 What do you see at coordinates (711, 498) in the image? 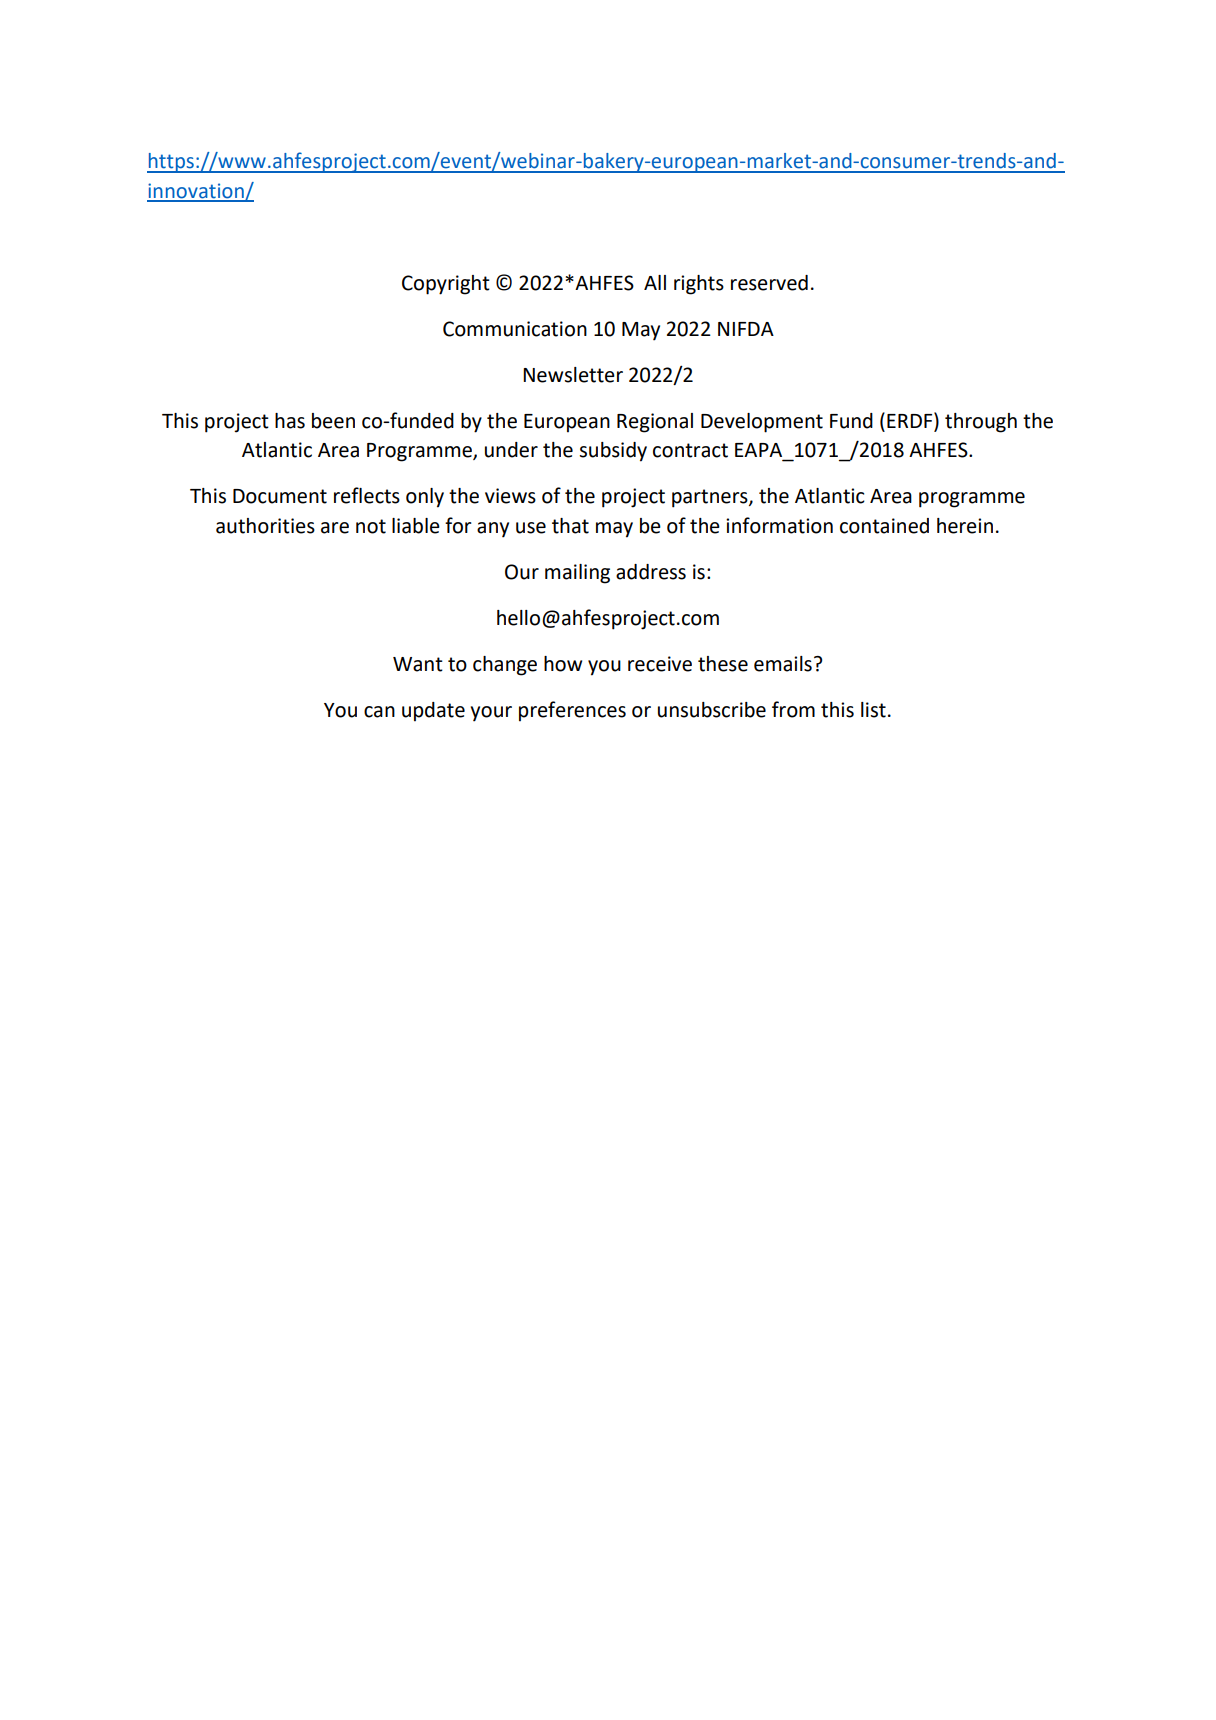
I see `partners` at bounding box center [711, 498].
